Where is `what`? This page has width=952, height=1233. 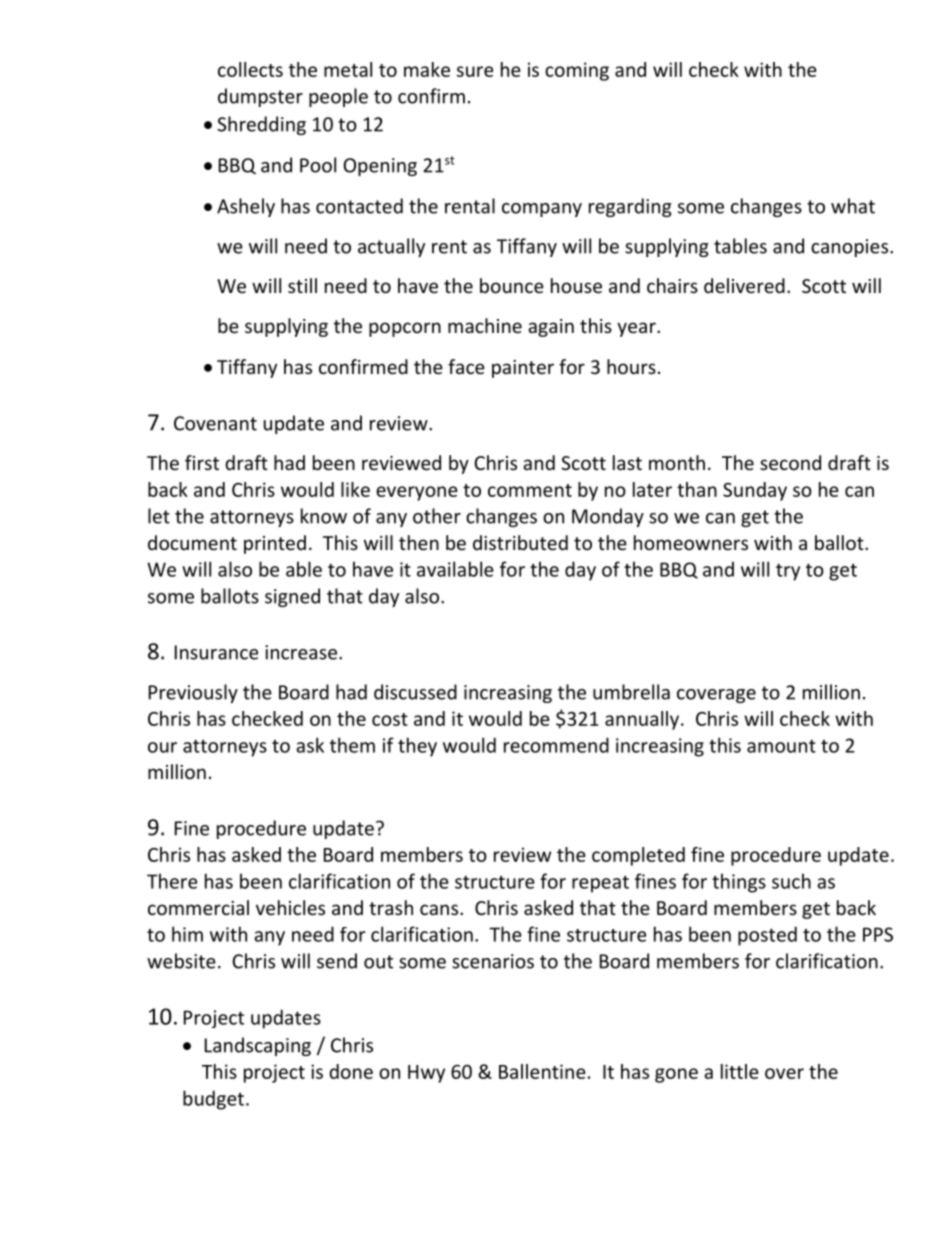
what is located at coordinates (853, 206).
